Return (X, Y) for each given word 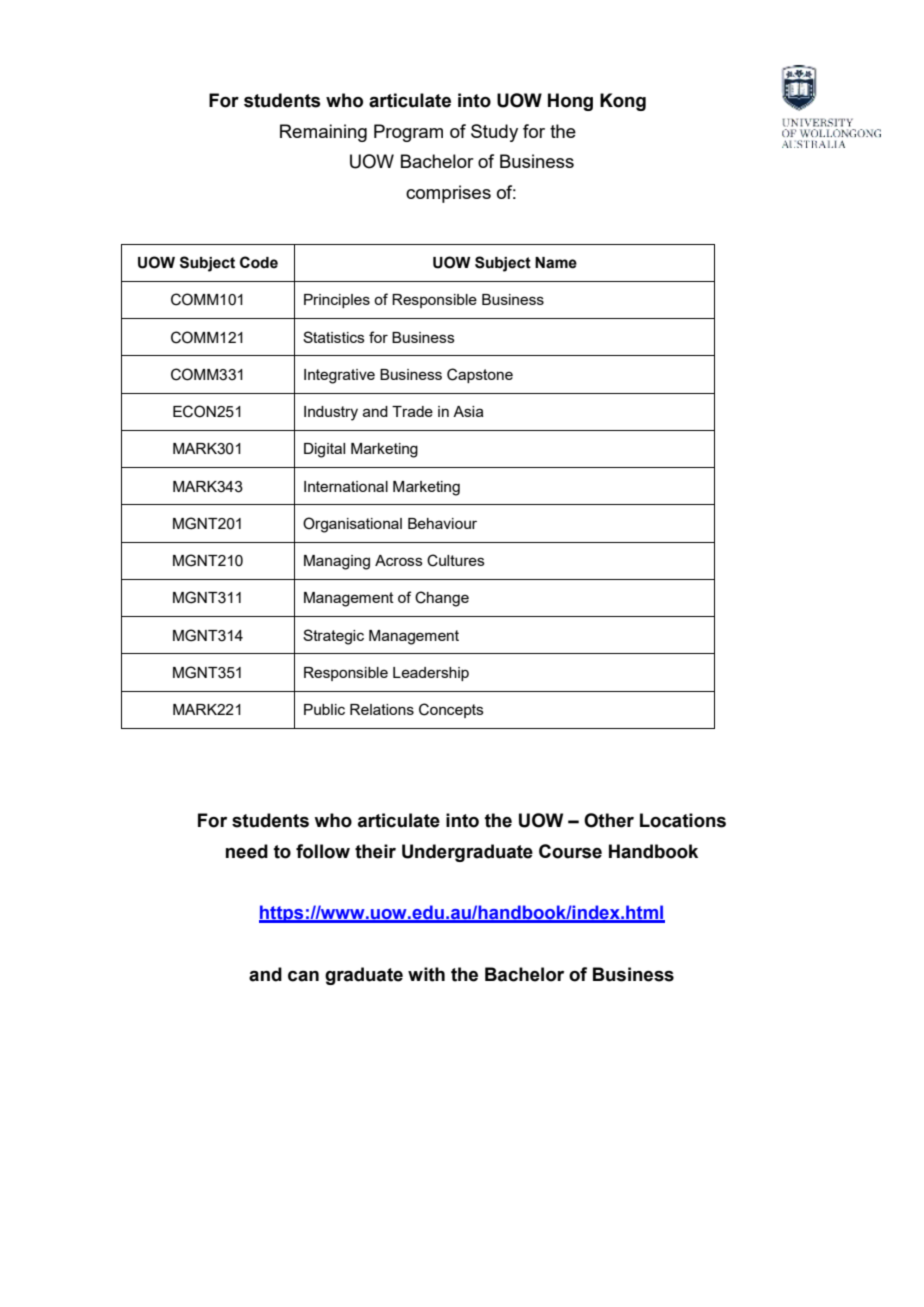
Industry (331, 413)
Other (609, 820)
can (303, 976)
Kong (623, 102)
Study (494, 133)
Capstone (480, 375)
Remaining (323, 133)
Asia (468, 411)
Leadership (431, 674)
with (426, 974)
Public (324, 709)
